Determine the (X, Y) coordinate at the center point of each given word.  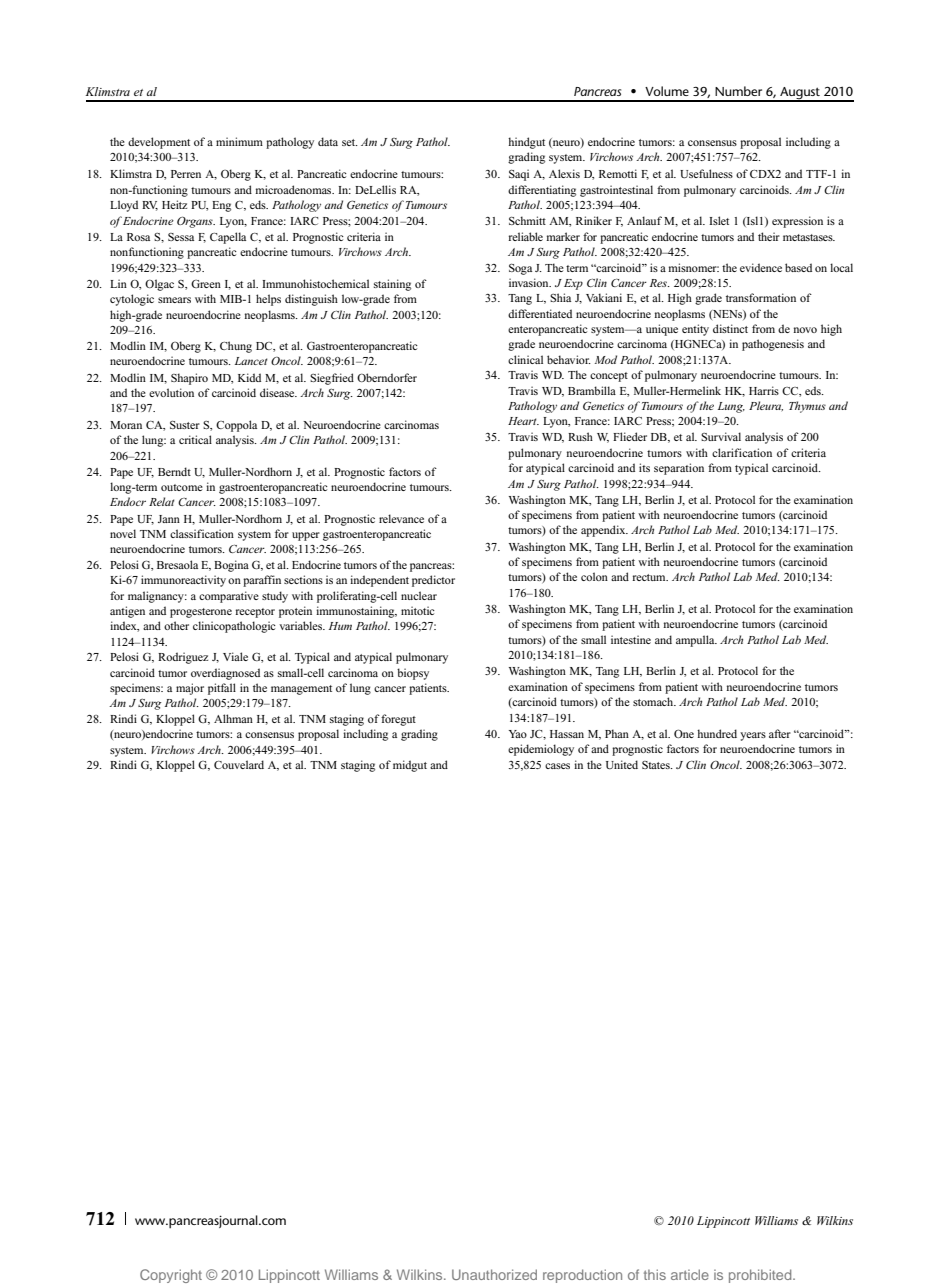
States (657, 765)
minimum (239, 141)
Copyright (171, 1276)
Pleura (766, 406)
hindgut (526, 143)
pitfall (222, 689)
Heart (523, 421)
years (753, 736)
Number (738, 91)
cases (557, 766)
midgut (410, 766)
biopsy (413, 674)
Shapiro (189, 379)
